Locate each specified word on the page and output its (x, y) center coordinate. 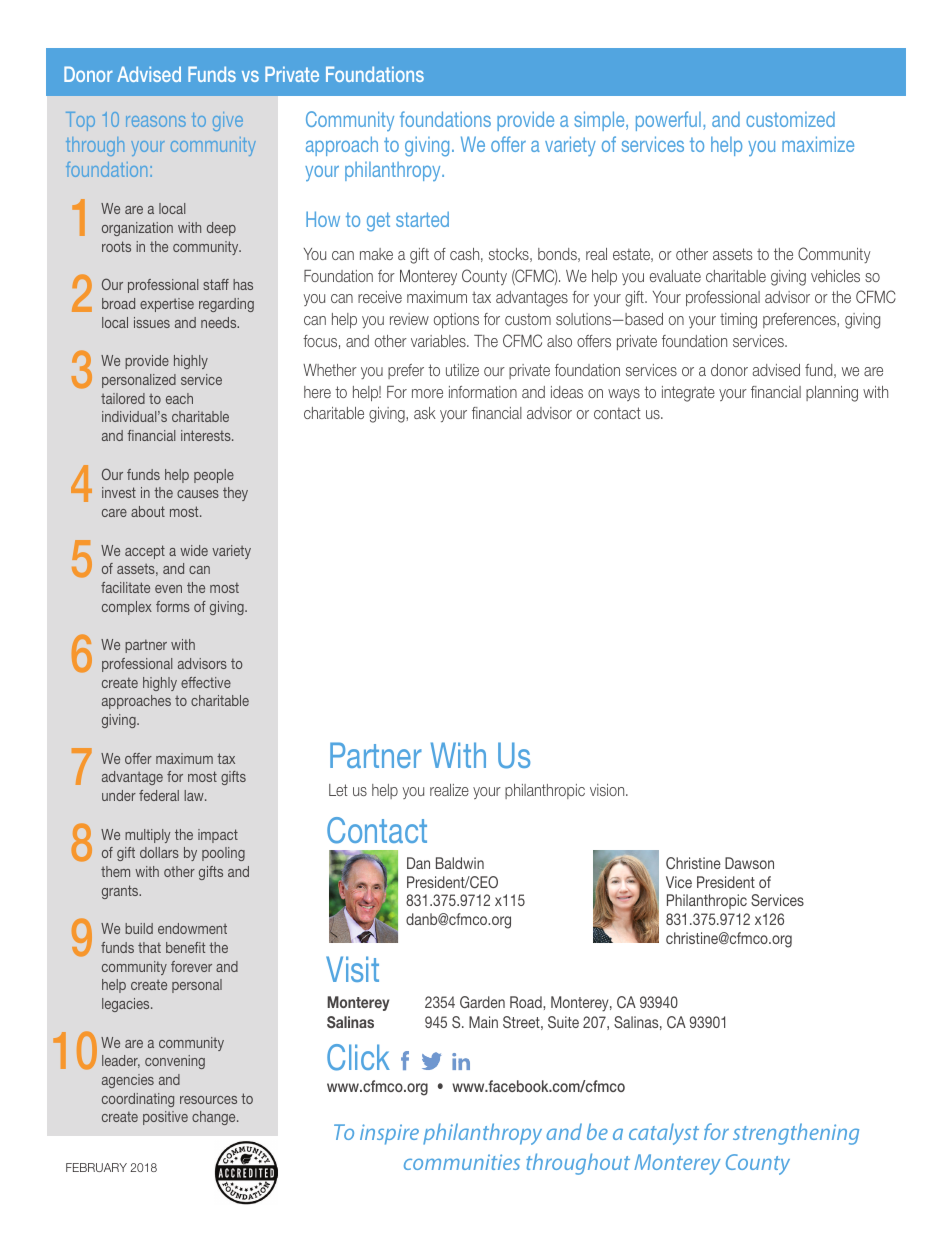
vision (608, 790)
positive (165, 1118)
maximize (818, 144)
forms (173, 606)
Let (338, 790)
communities (462, 1162)
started (422, 219)
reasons (156, 121)
